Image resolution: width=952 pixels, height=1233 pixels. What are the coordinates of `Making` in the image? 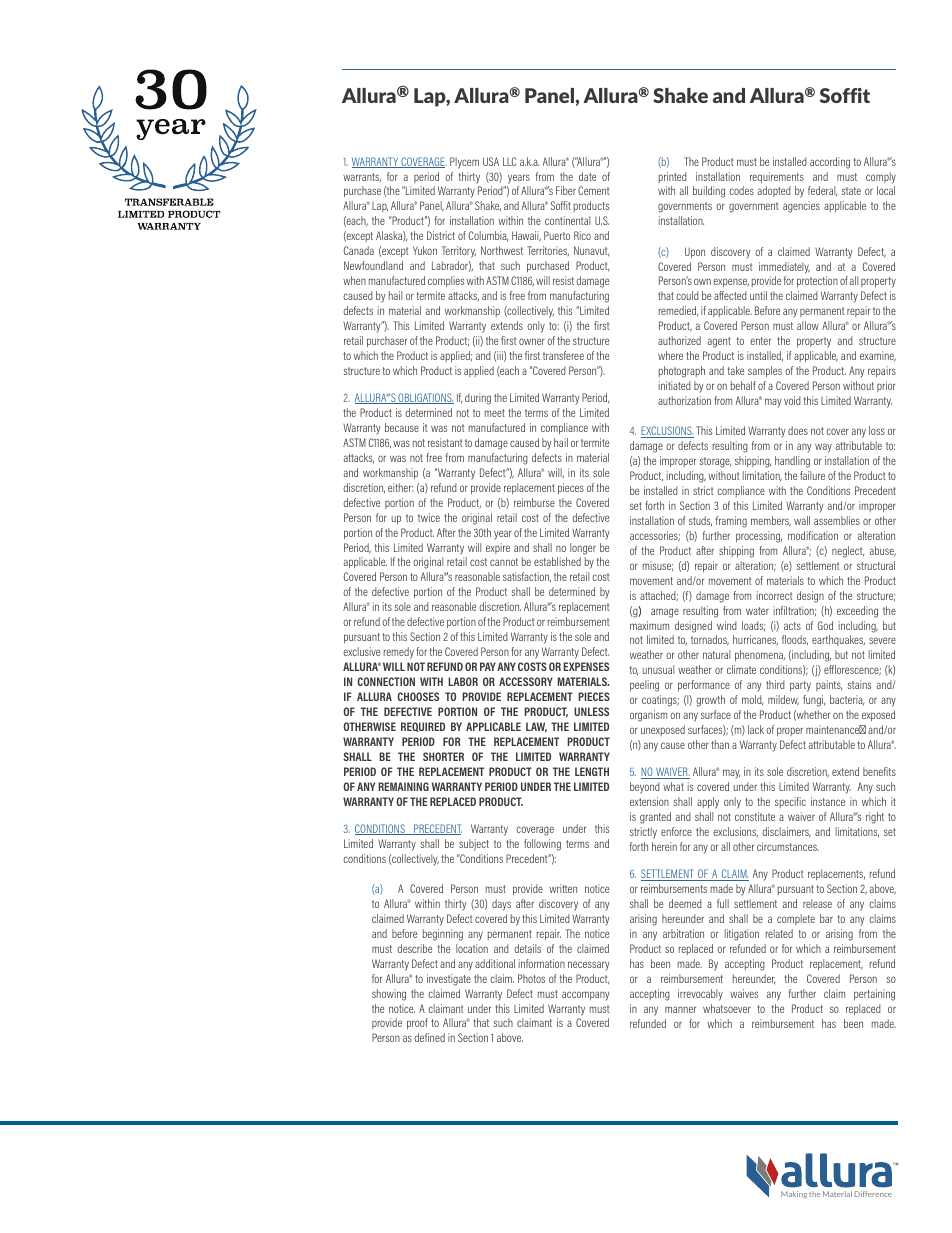 It's located at (794, 1195).
